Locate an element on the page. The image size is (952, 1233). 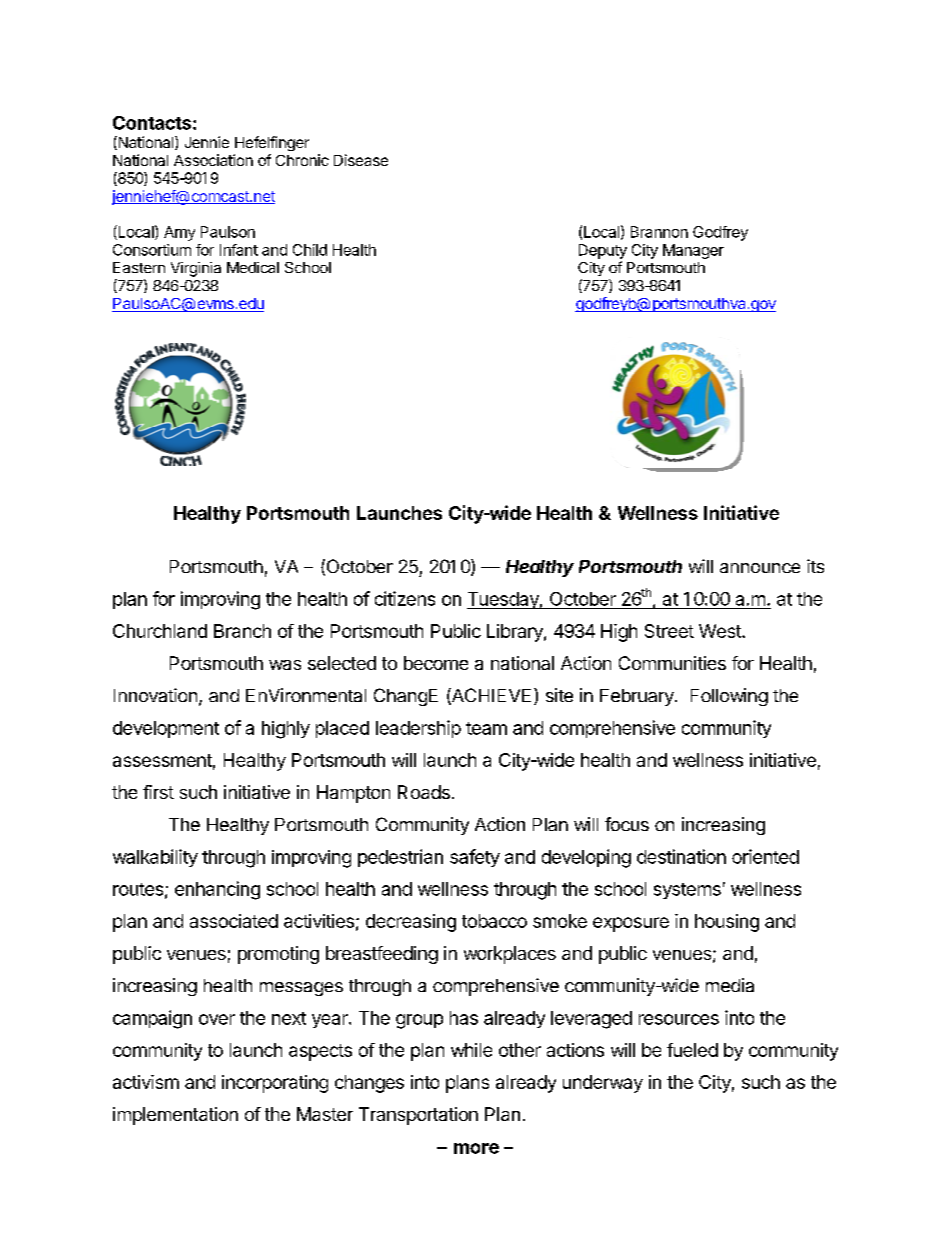
Branch is located at coordinates (242, 631).
